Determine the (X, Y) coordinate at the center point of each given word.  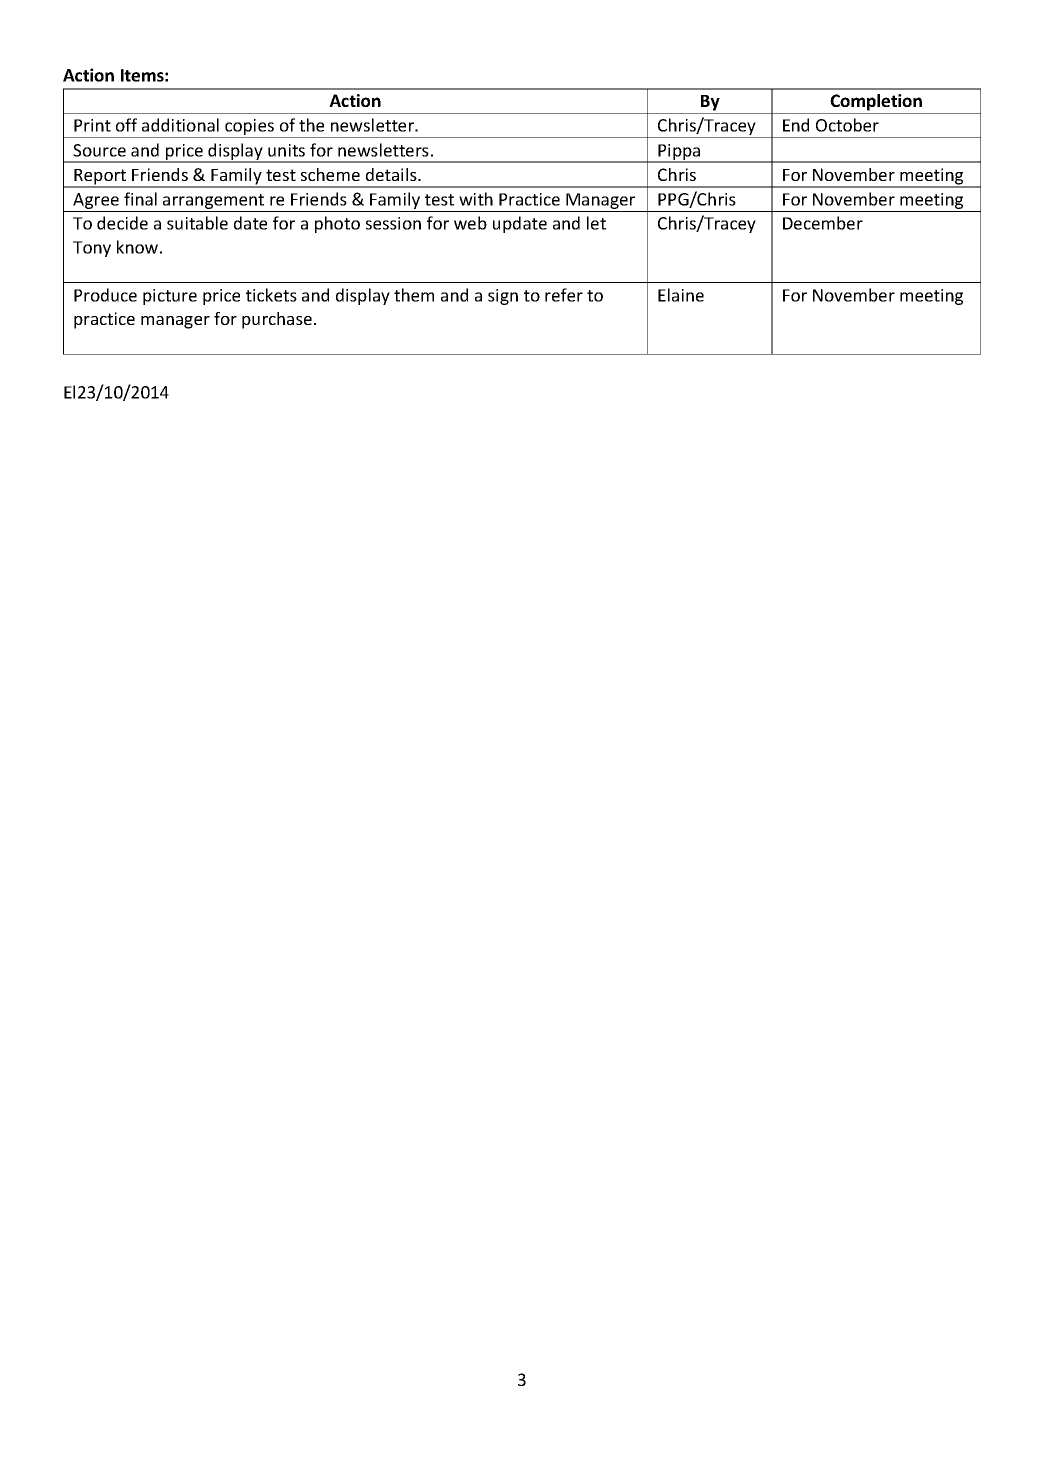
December (823, 223)
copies (249, 128)
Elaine (681, 295)
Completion (876, 102)
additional (180, 125)
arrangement (213, 201)
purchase (277, 320)
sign (503, 297)
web (470, 223)
